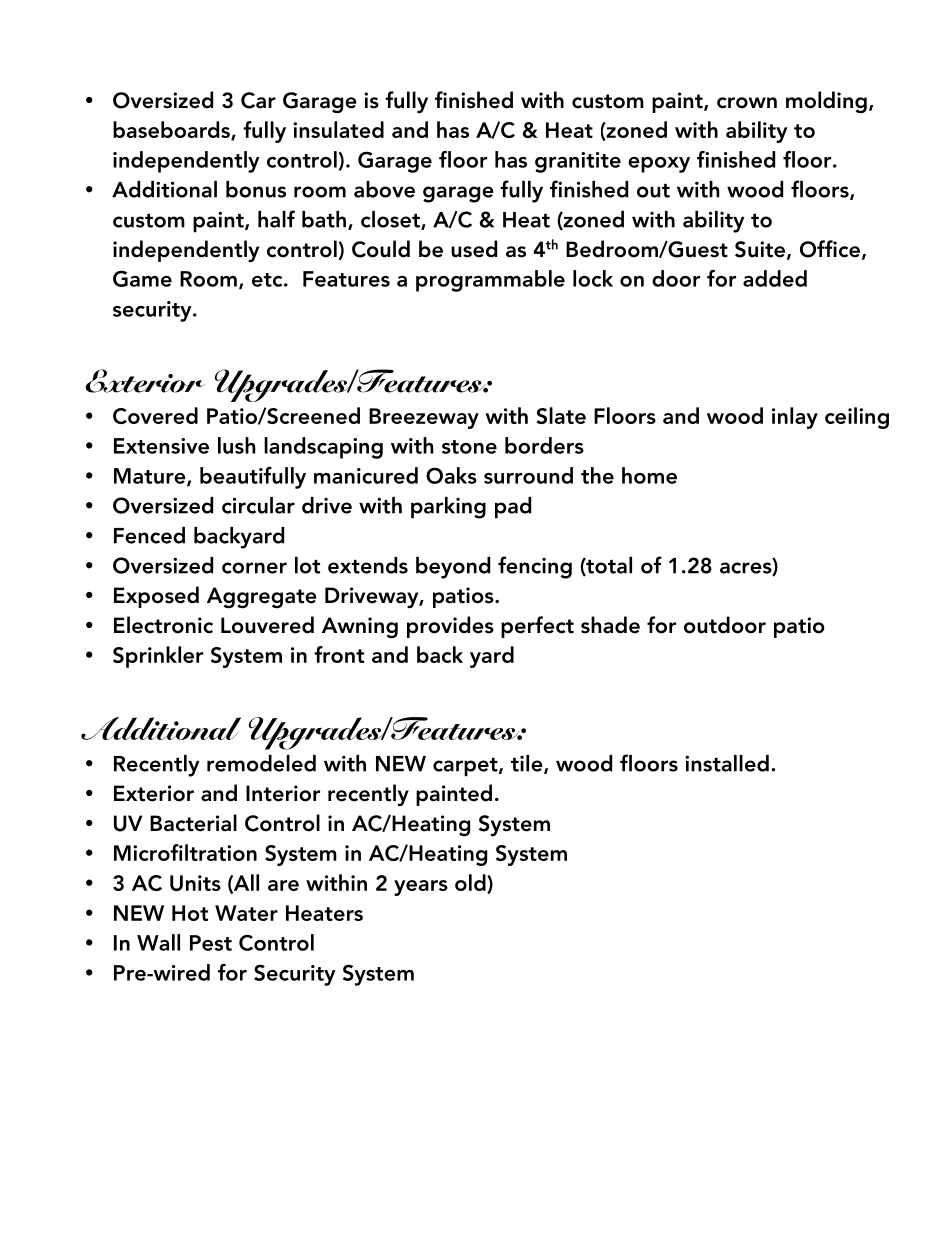  I want to click on crown, so click(747, 103).
